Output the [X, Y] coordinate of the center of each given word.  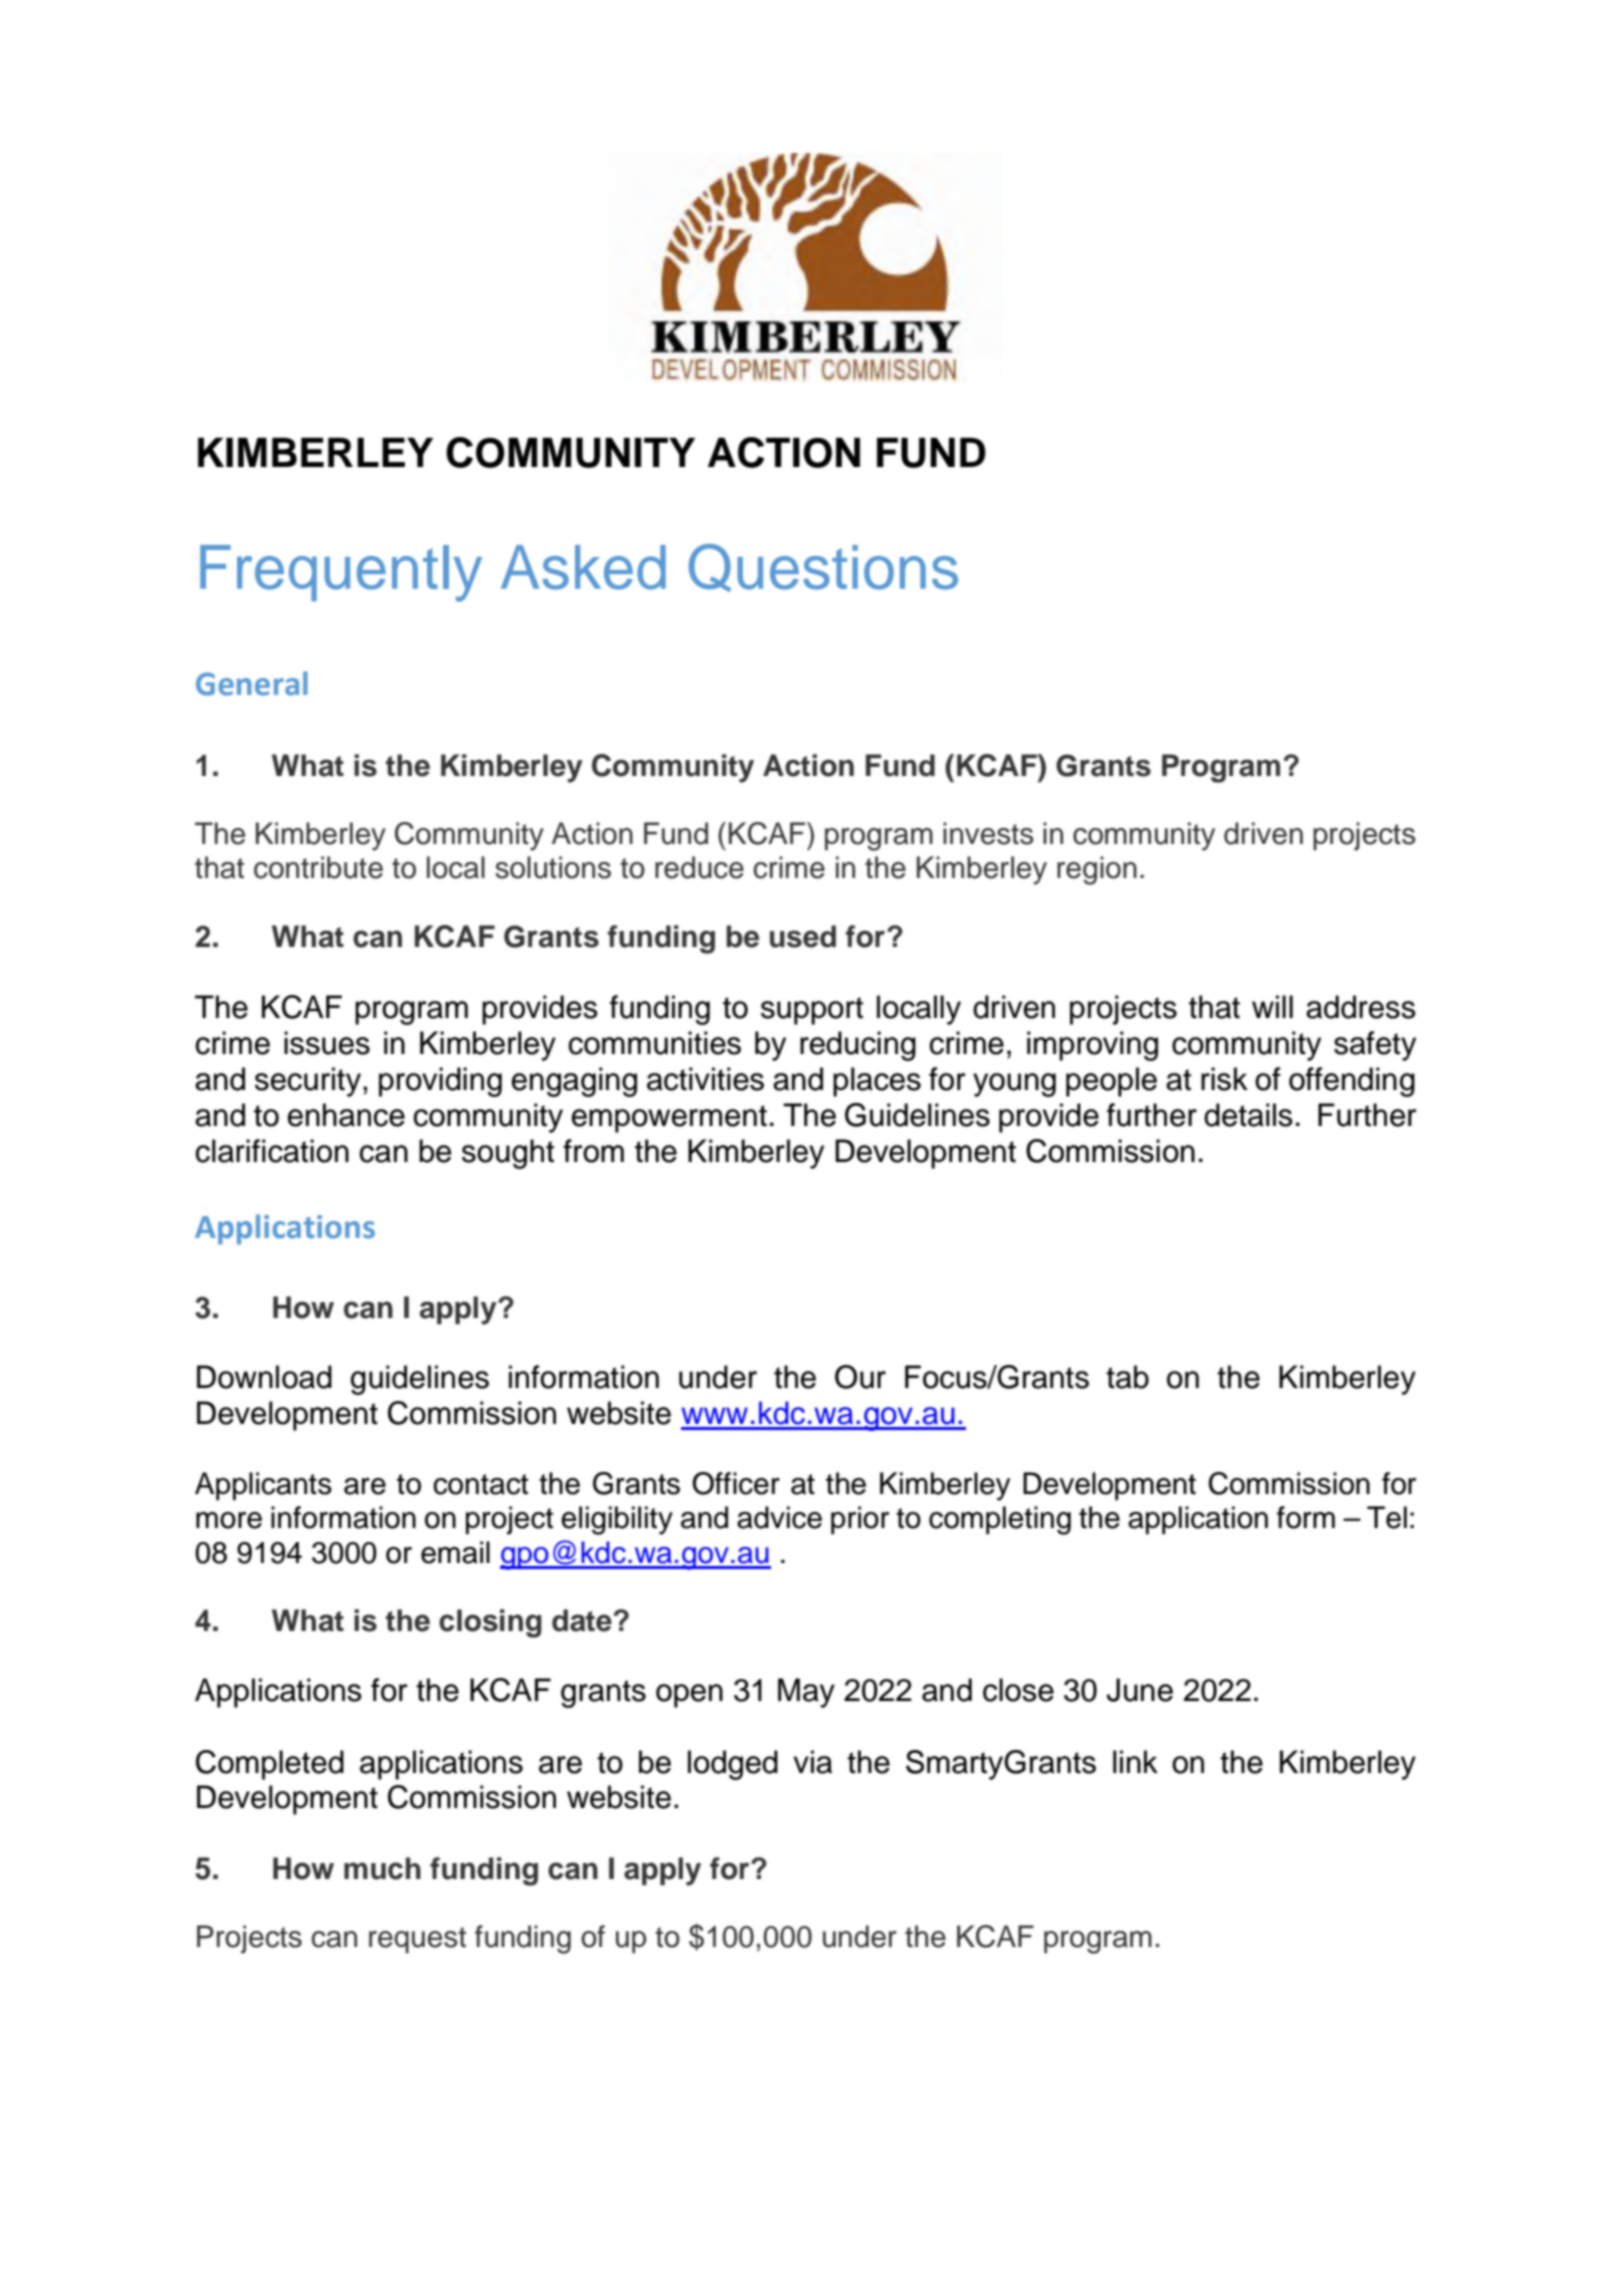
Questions [823, 568]
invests [988, 833]
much [382, 1868]
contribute [318, 867]
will [1272, 1006]
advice [779, 1517]
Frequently [341, 573]
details [1248, 1115]
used [803, 936]
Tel [1387, 1517]
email [455, 1552]
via [812, 1762]
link [1135, 1761]
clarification [272, 1151]
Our [860, 1377]
